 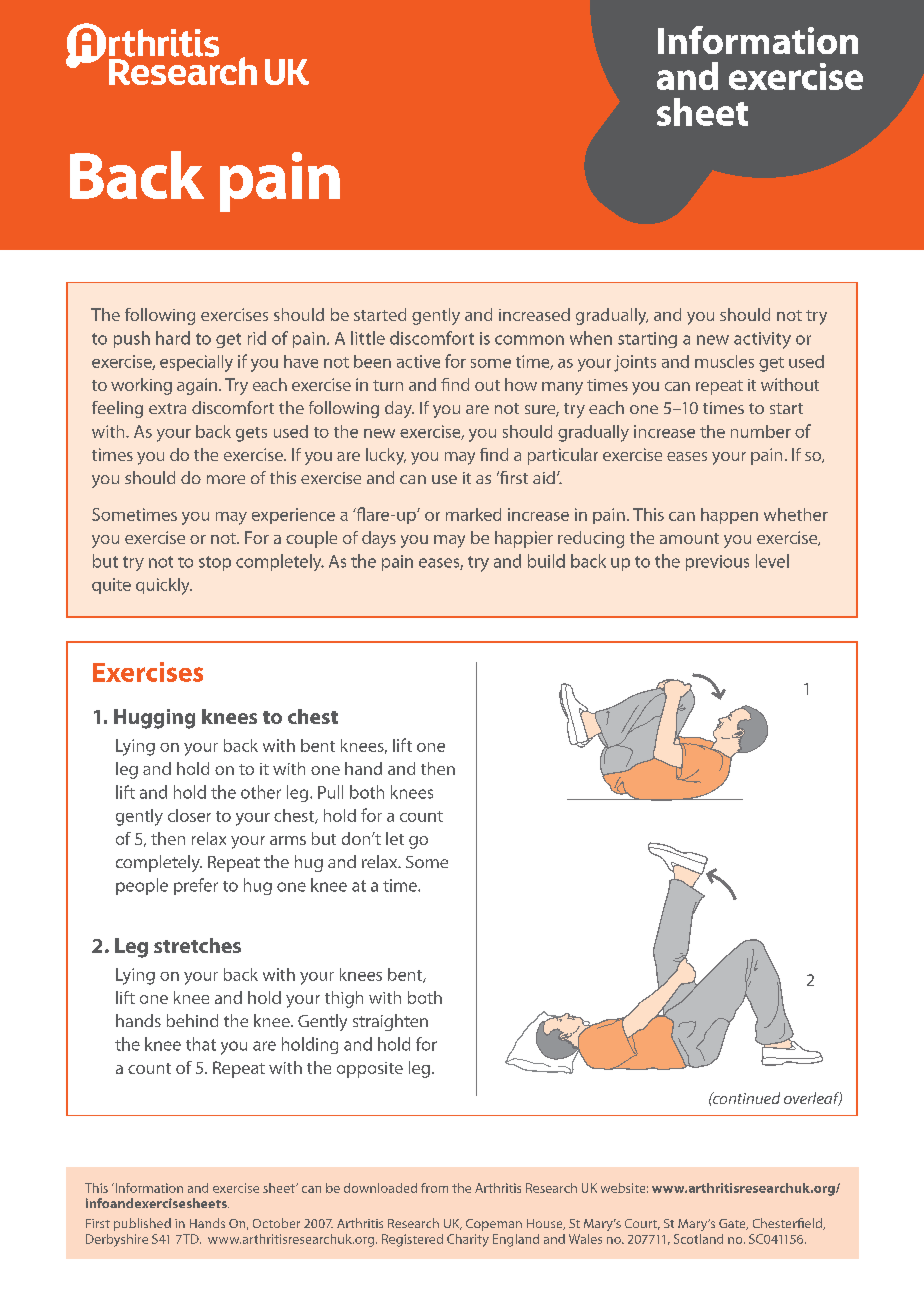 What do you see at coordinates (142, 1224) in the image?
I see `published` at bounding box center [142, 1224].
